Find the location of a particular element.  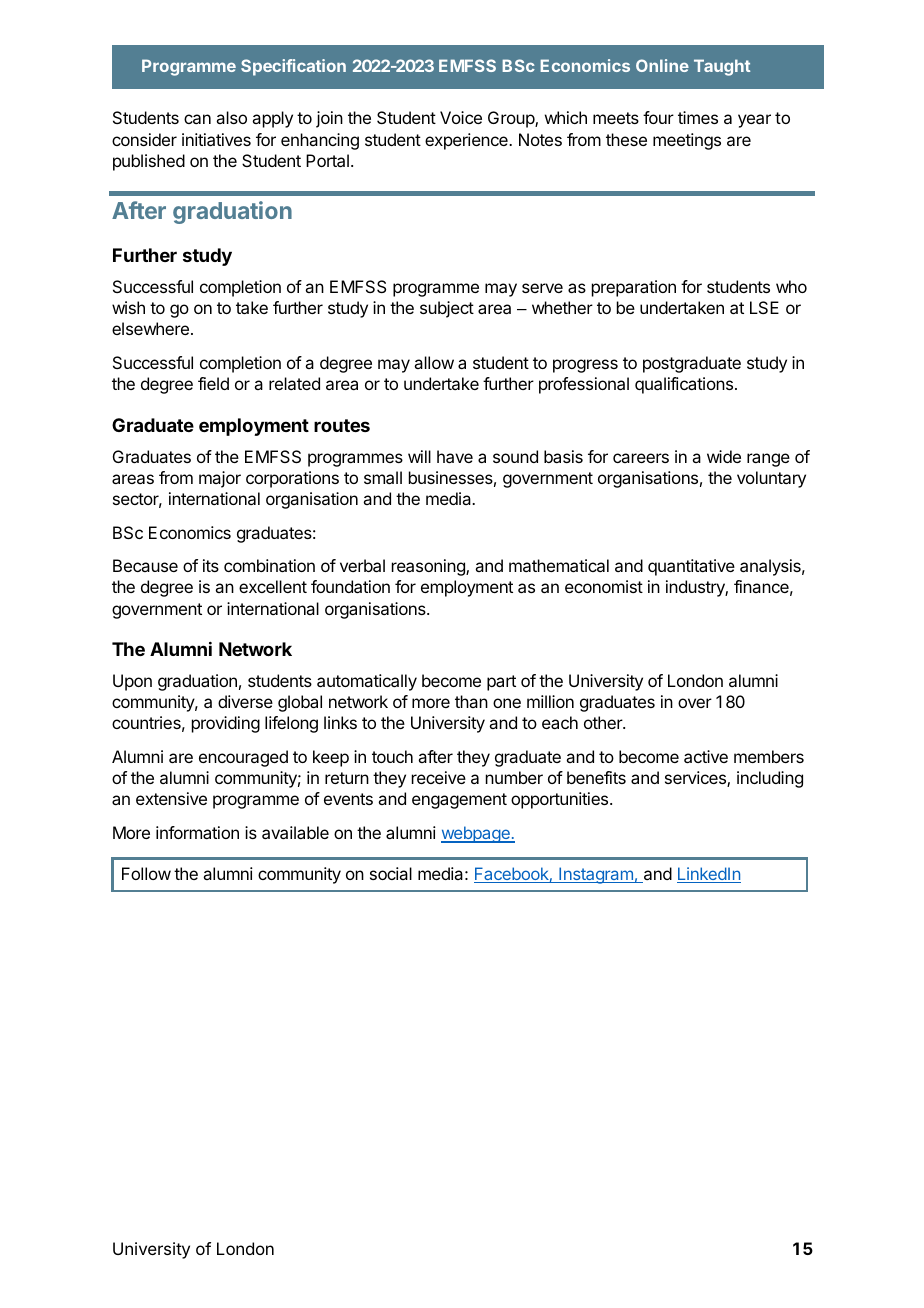

allow is located at coordinates (434, 362).
